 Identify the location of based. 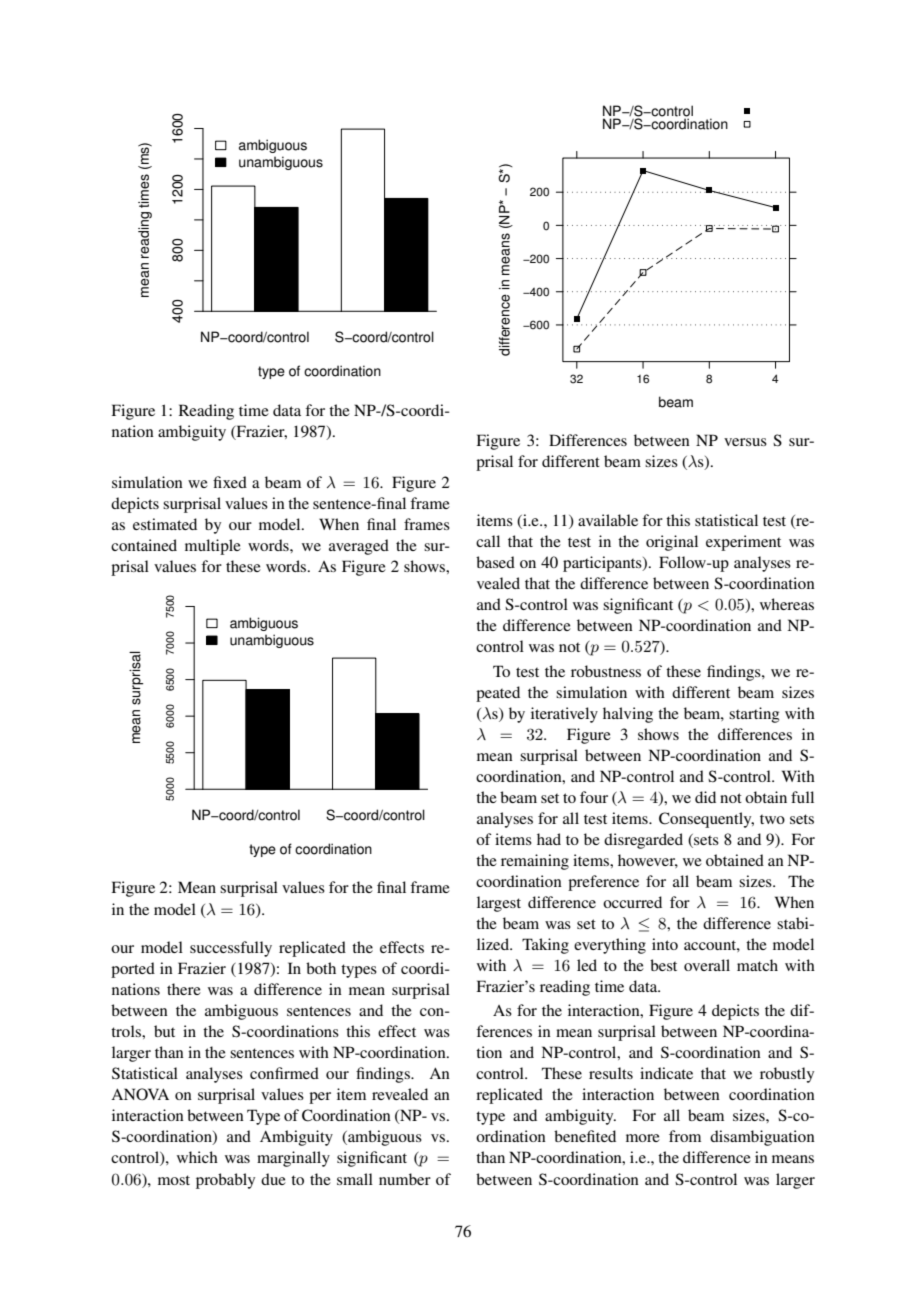
(495, 562).
